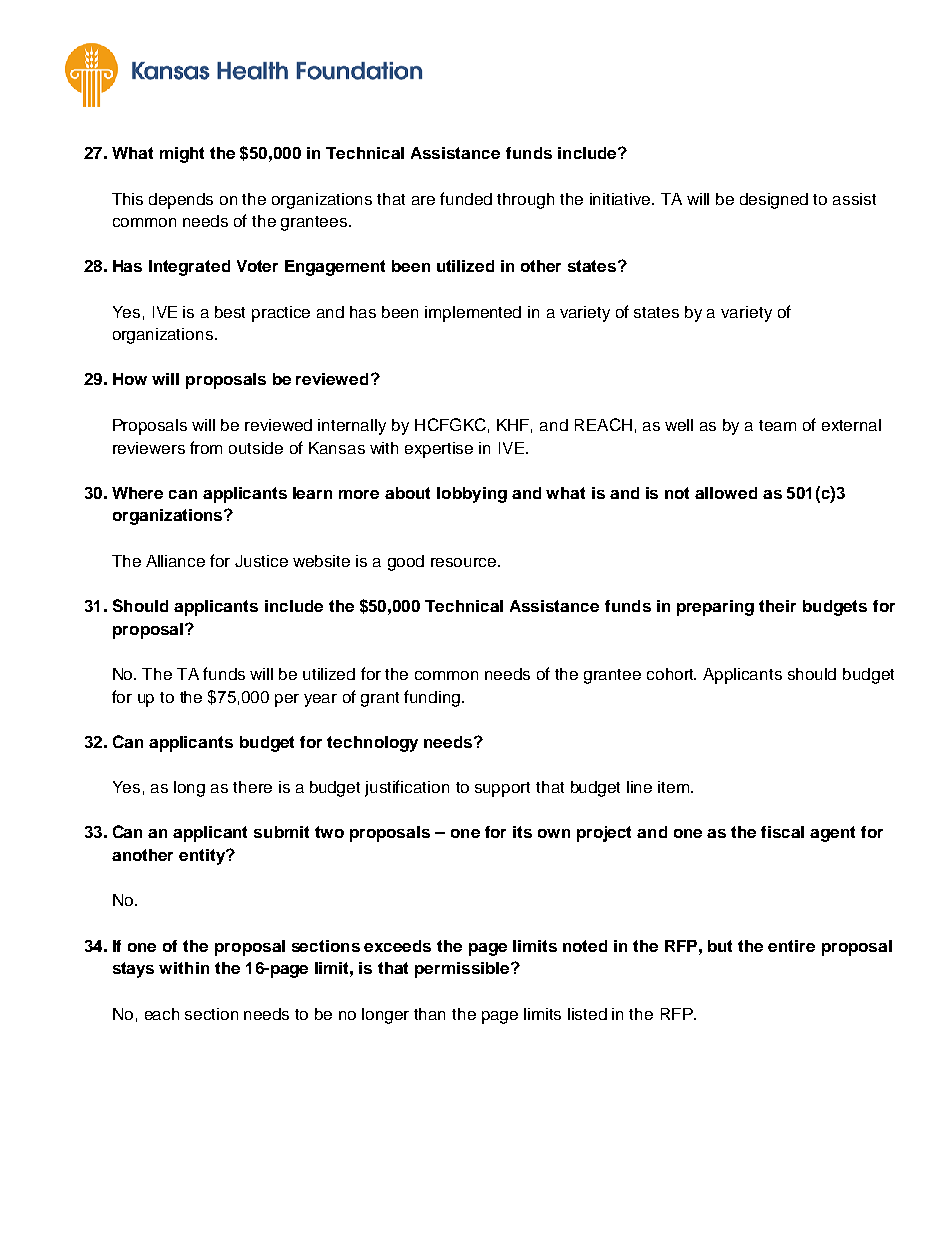 The image size is (952, 1233). Describe the element at coordinates (502, 789) in the screenshot. I see `support` at that location.
